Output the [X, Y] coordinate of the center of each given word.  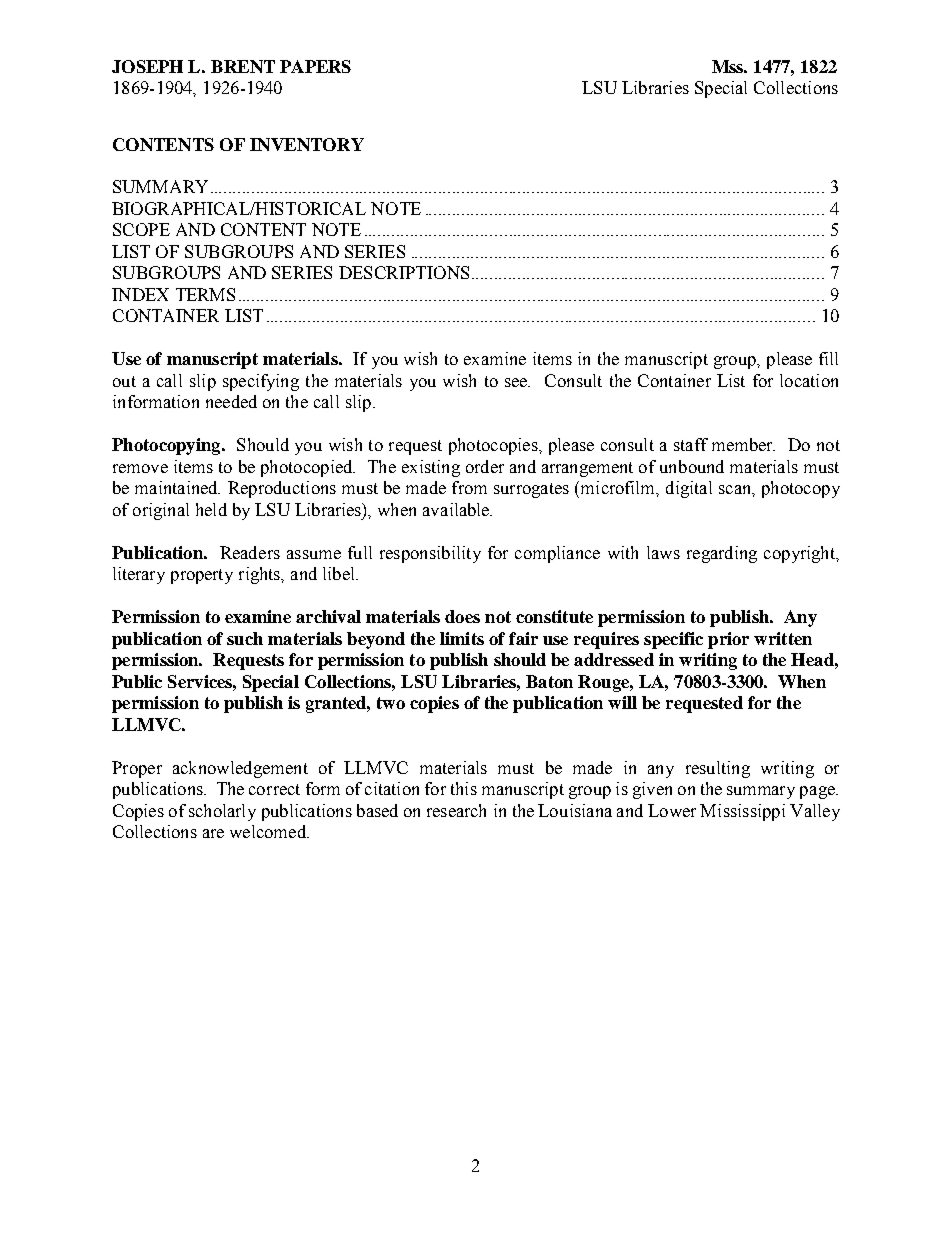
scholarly [222, 812]
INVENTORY [307, 144]
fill [828, 358]
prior [728, 640]
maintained [177, 487]
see [517, 382]
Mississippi [742, 812]
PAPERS [315, 66]
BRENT [243, 66]
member [743, 444]
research [456, 810]
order [485, 466]
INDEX [140, 294]
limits [462, 638]
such [245, 638]
